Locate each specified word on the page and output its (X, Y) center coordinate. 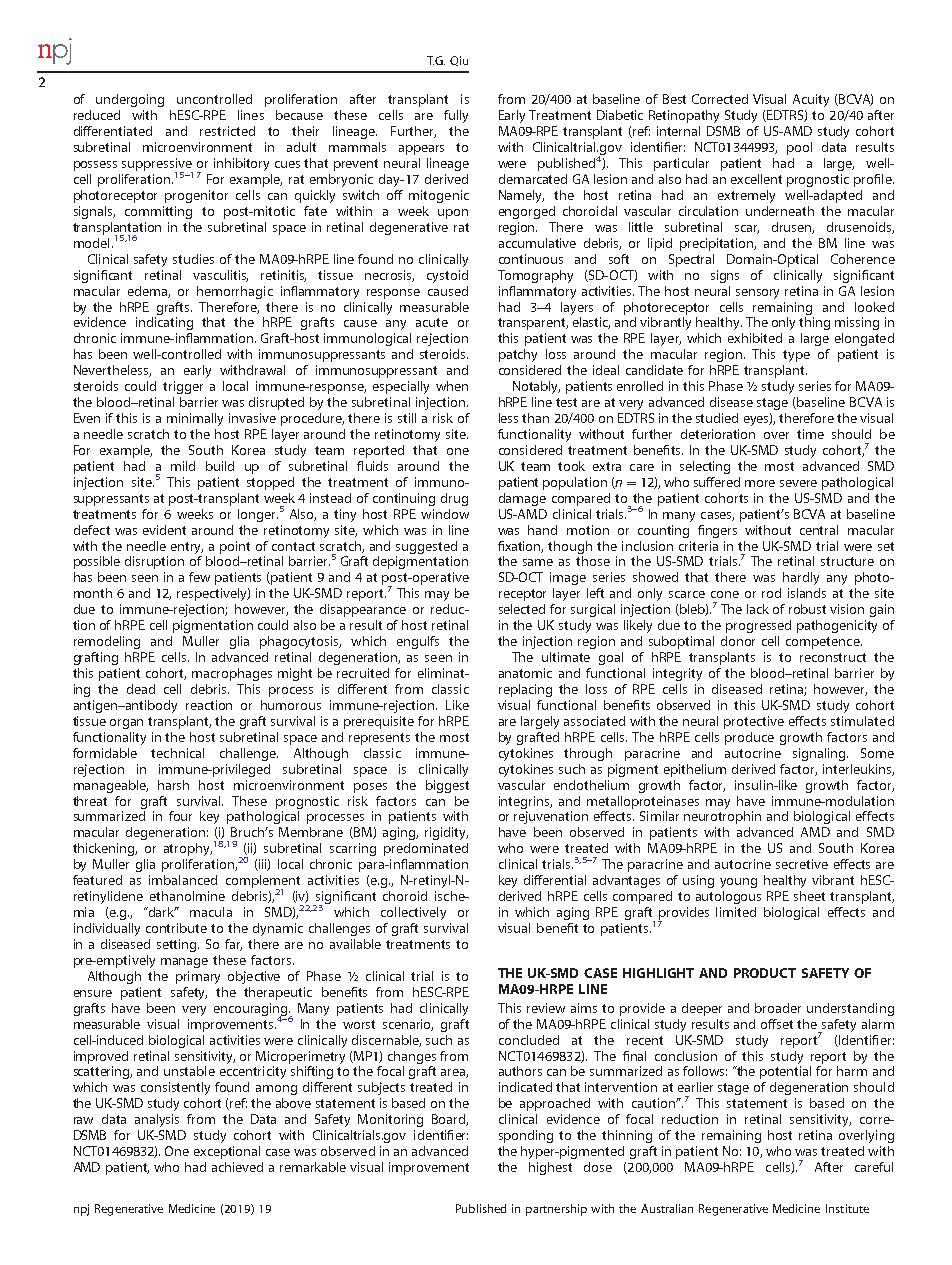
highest (550, 1168)
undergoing (130, 100)
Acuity (811, 100)
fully (456, 116)
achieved (237, 1167)
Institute (847, 1208)
